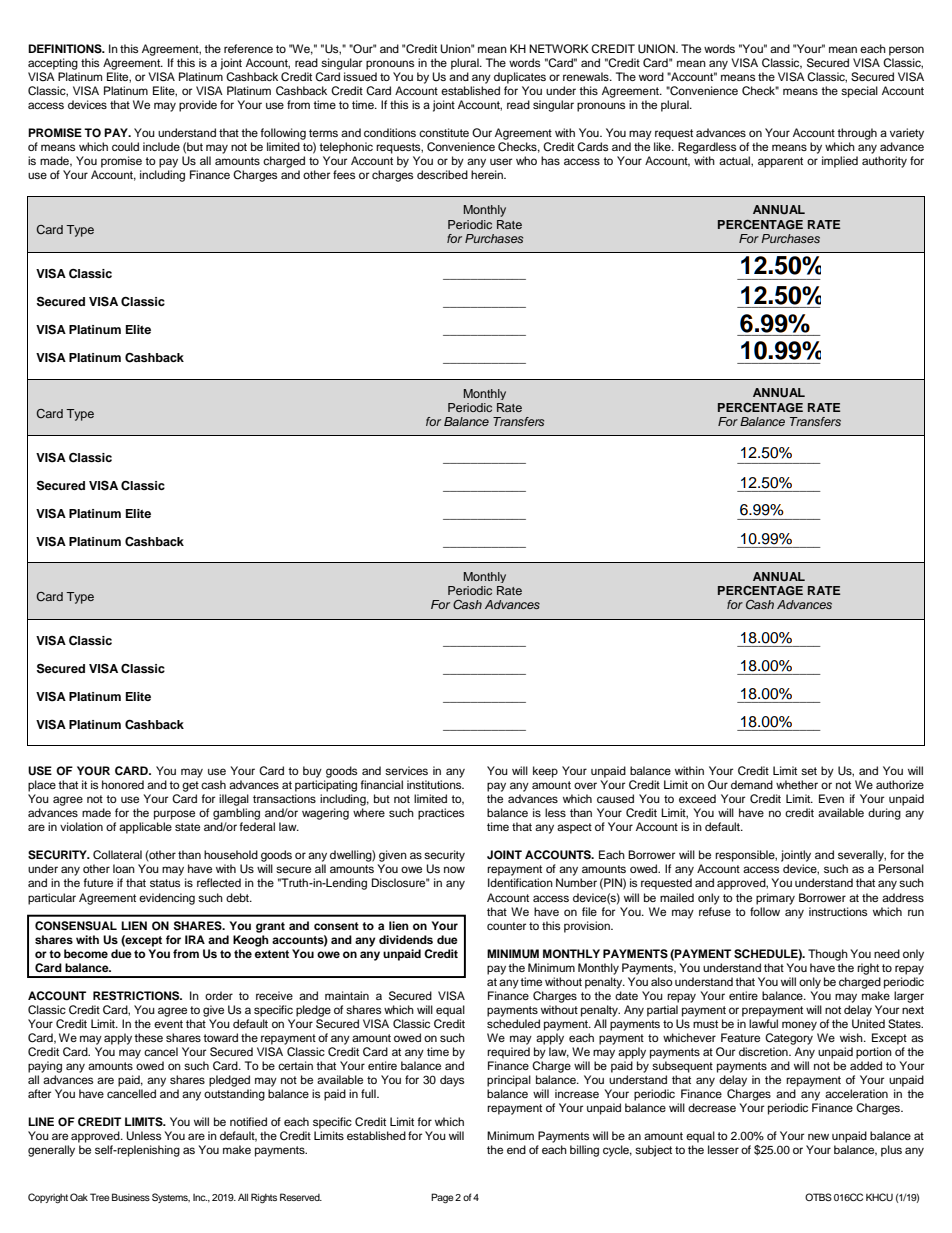  Describe the element at coordinates (454, 869) in the screenshot. I see `now` at that location.
